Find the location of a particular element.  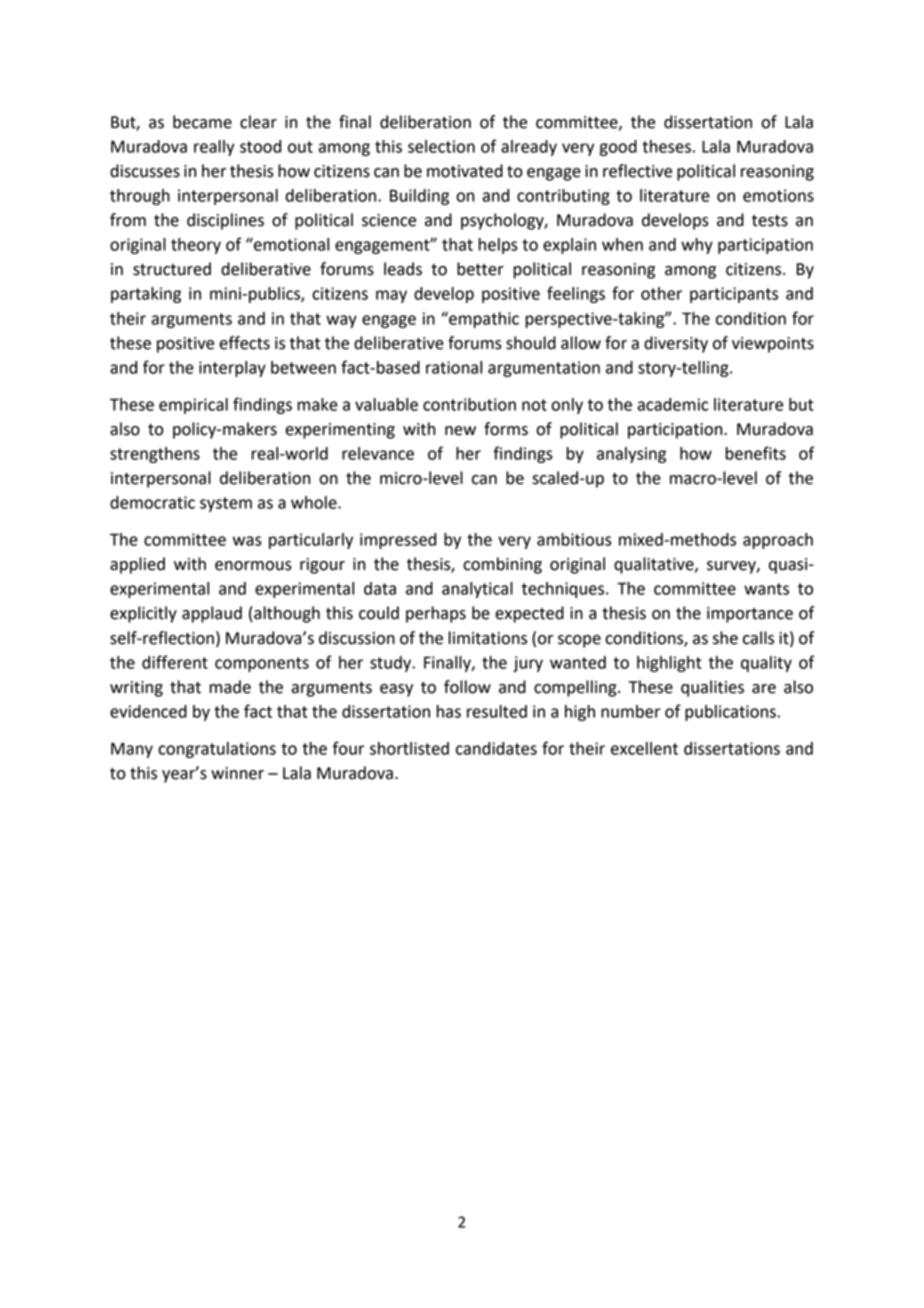

new is located at coordinates (460, 431).
